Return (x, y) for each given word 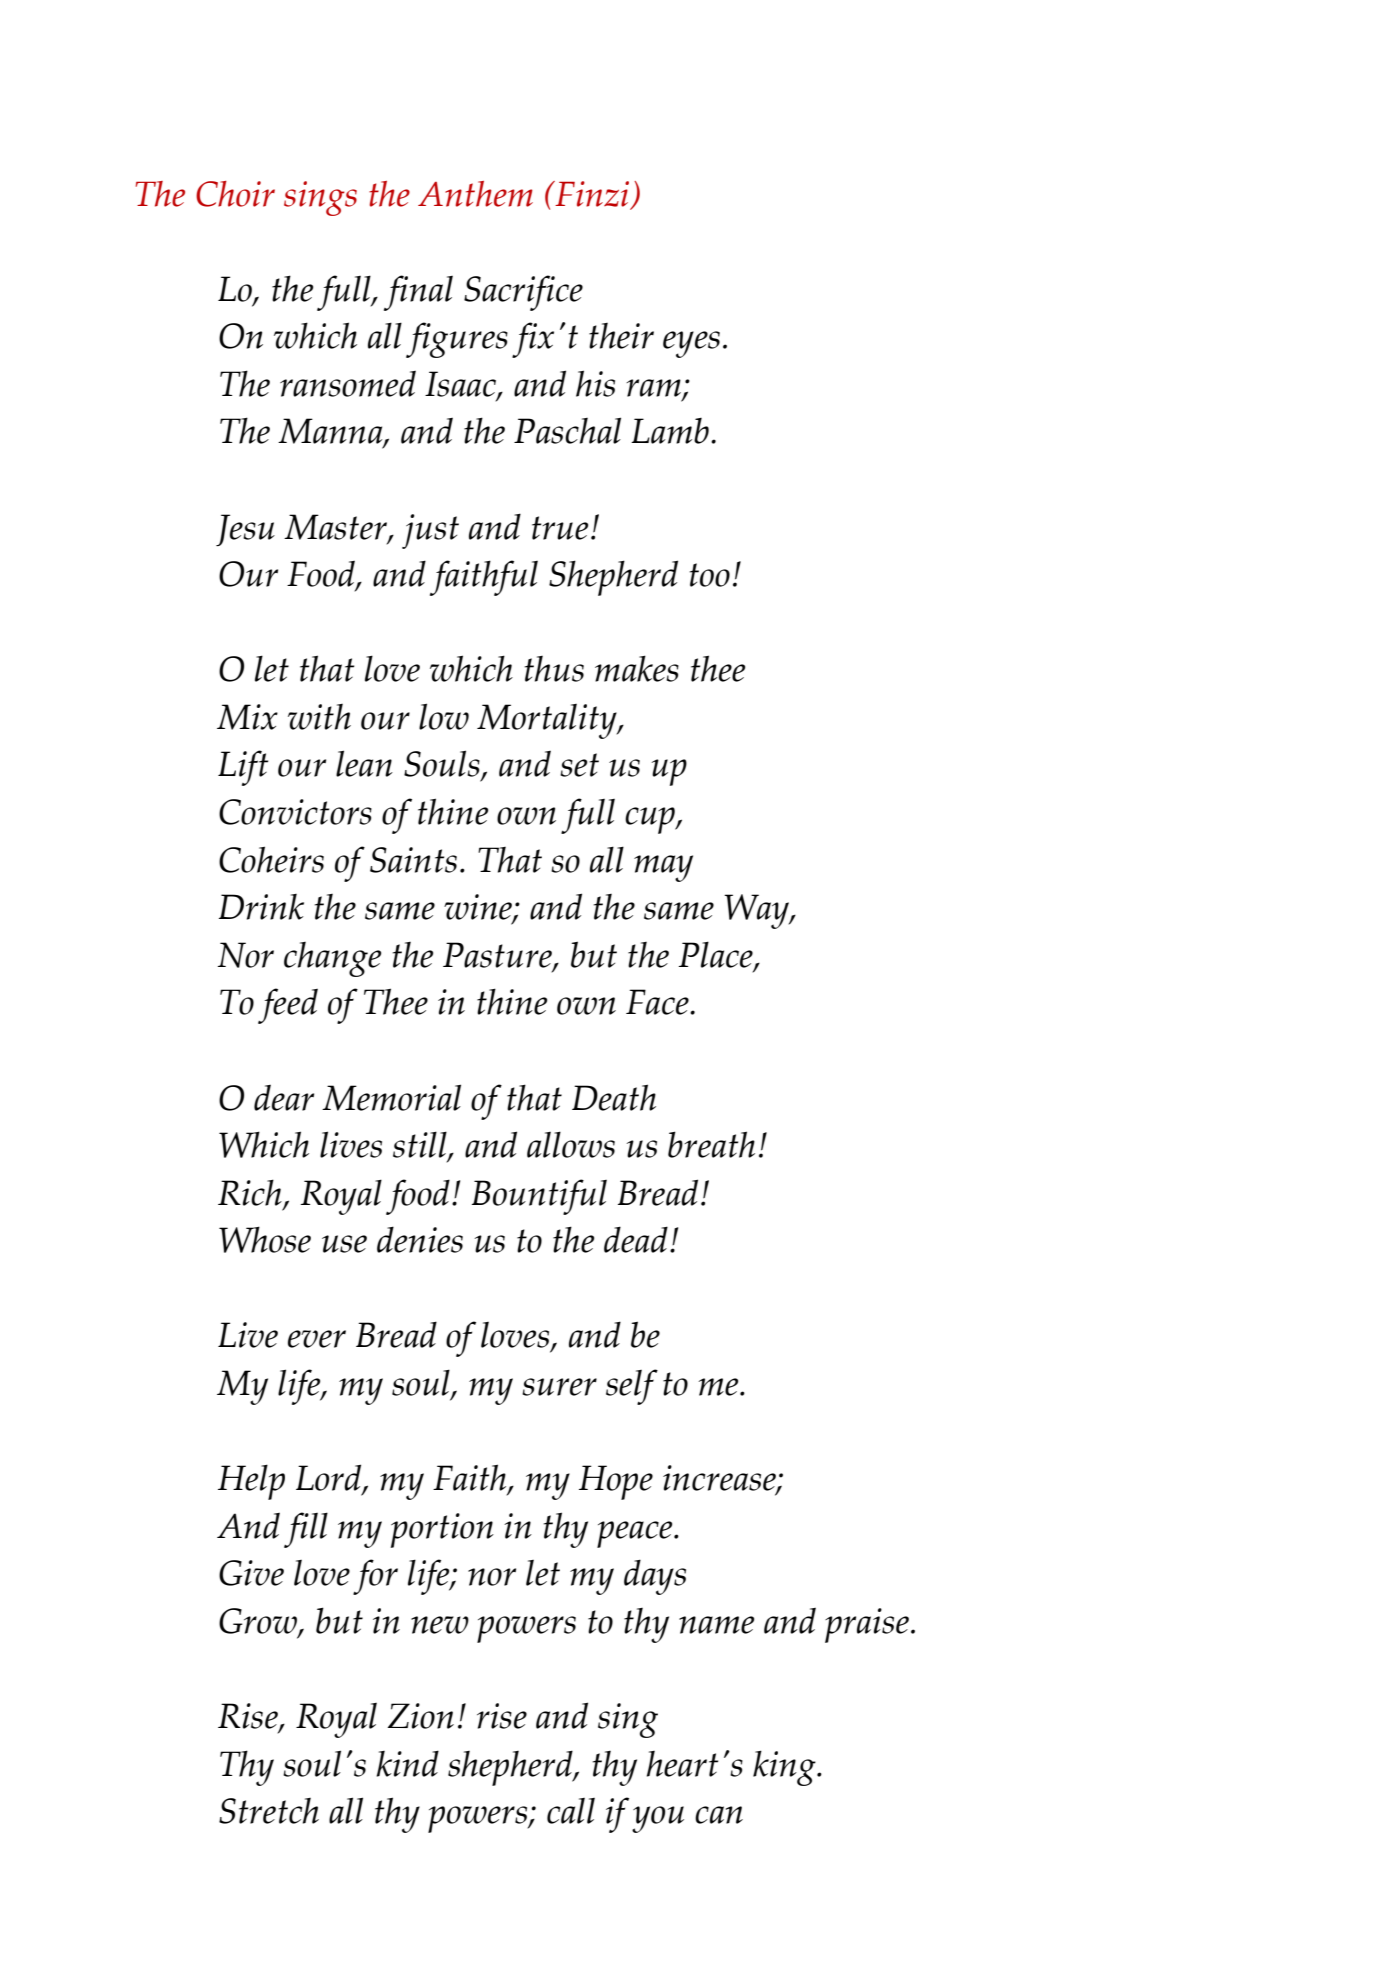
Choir (235, 194)
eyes (691, 344)
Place (717, 956)
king (785, 1768)
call (571, 1811)
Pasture (498, 956)
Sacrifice (523, 293)
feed (288, 1006)
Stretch (269, 1811)
